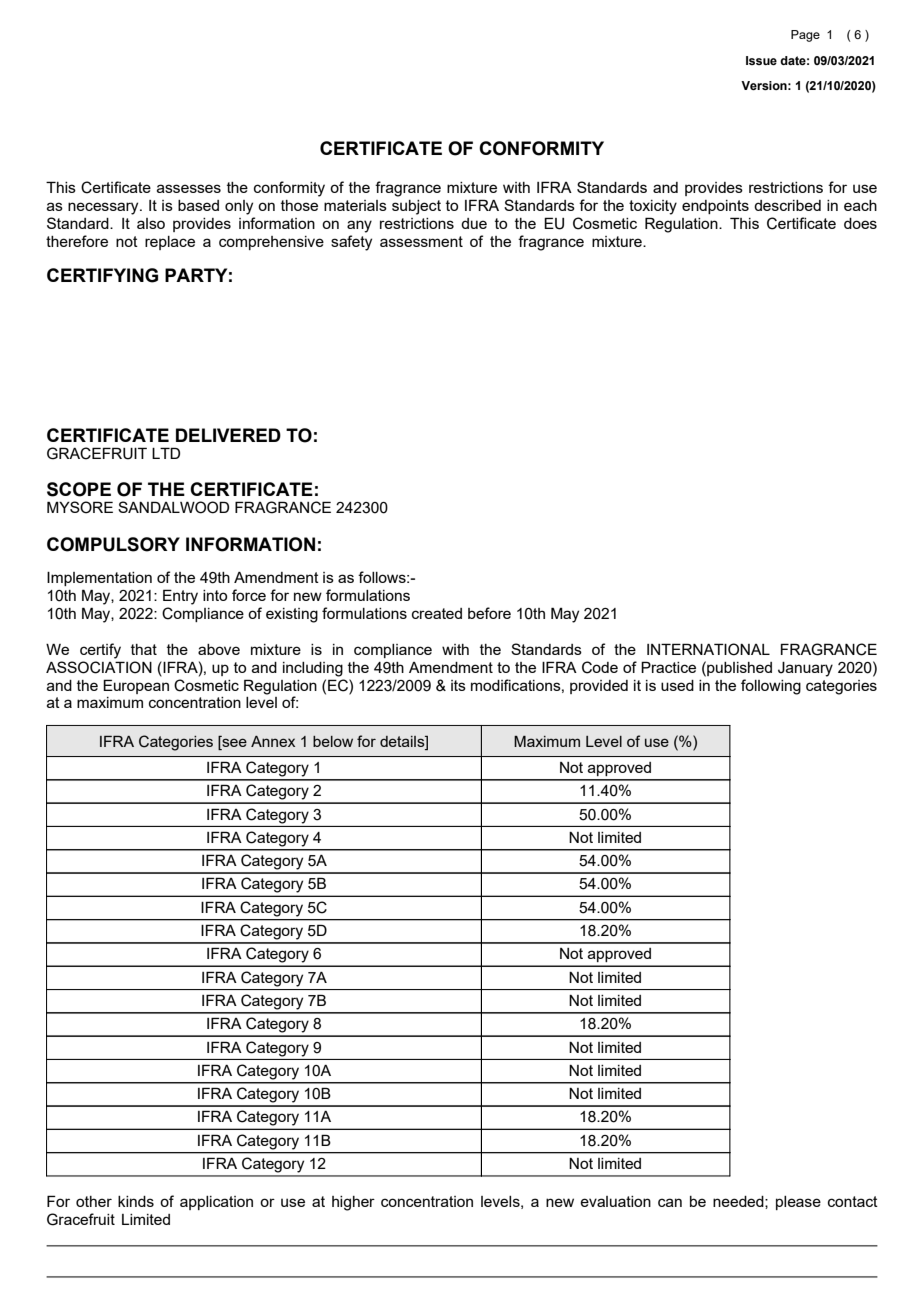  What do you see at coordinates (189, 188) in the image?
I see `assesses` at bounding box center [189, 188].
